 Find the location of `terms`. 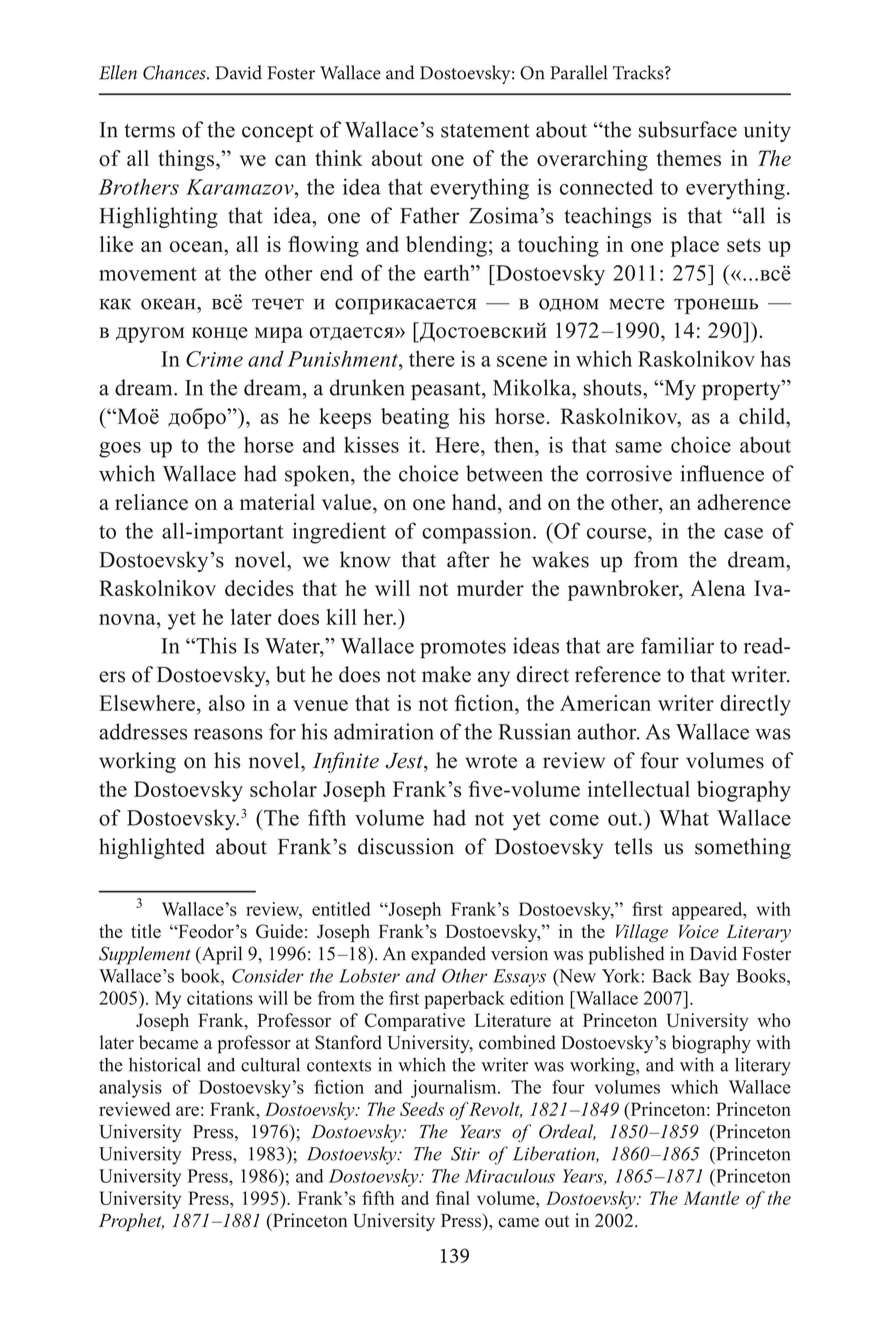

terms is located at coordinates (149, 131).
